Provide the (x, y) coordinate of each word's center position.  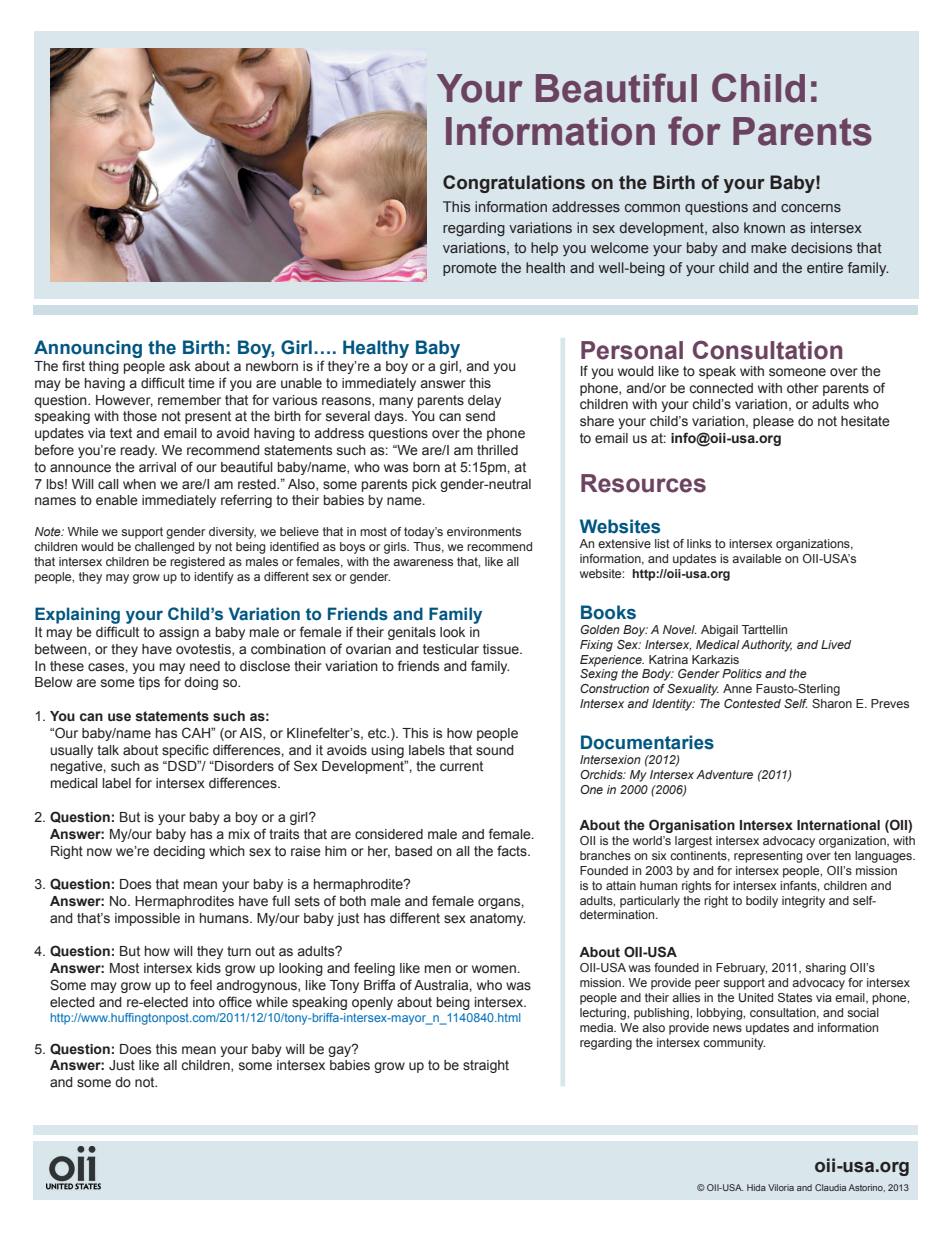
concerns (811, 208)
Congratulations (514, 184)
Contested (752, 703)
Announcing (88, 350)
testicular (451, 649)
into (204, 1002)
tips (149, 683)
